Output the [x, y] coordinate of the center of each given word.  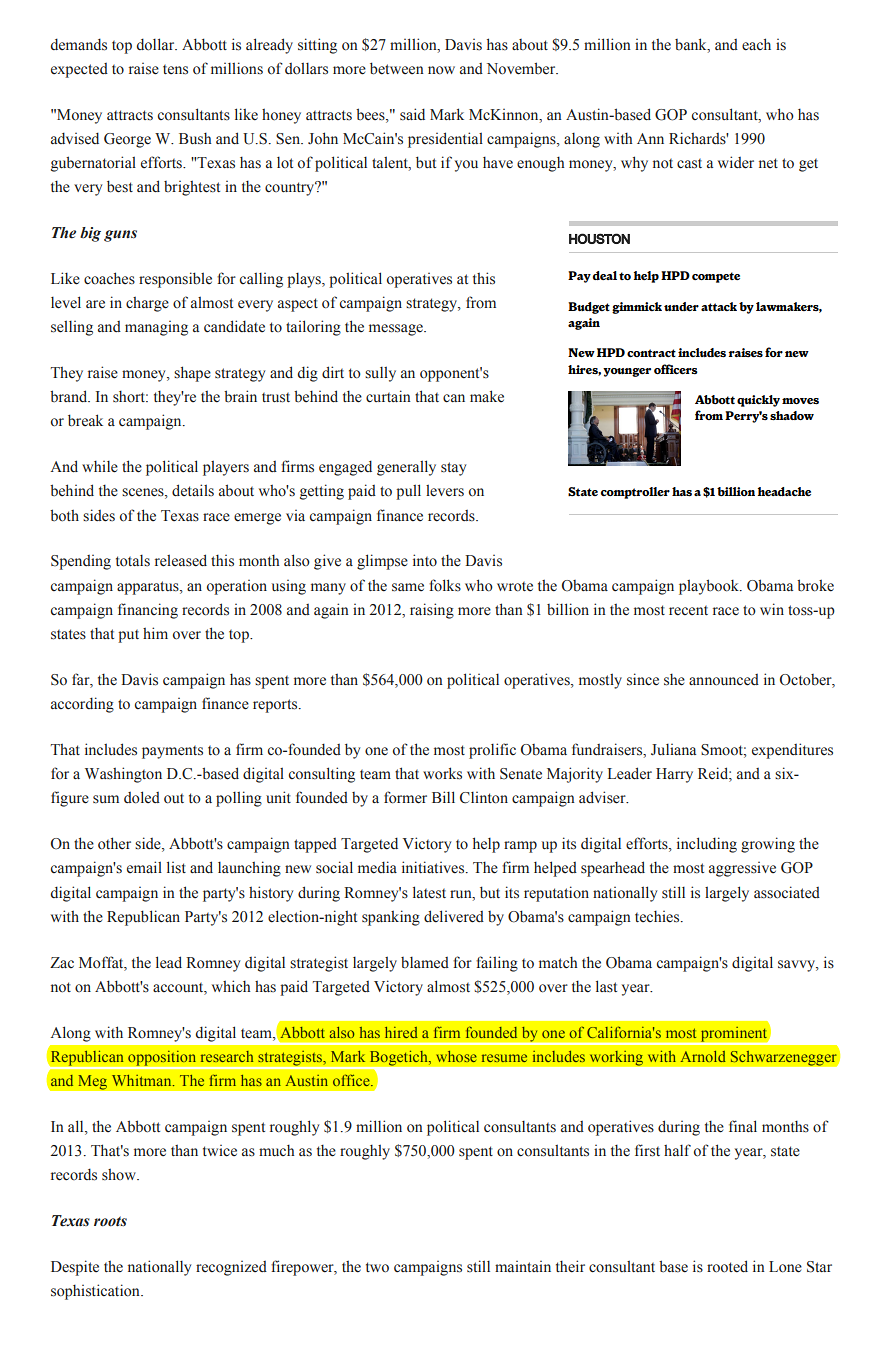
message [397, 330]
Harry [674, 775]
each [756, 44]
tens [175, 70]
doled [142, 797]
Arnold [703, 1056]
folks [445, 585]
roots [110, 1221]
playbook [710, 587]
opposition [162, 1059]
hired [401, 1032]
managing [156, 328]
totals [133, 561]
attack [719, 306]
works [442, 773]
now [441, 70]
